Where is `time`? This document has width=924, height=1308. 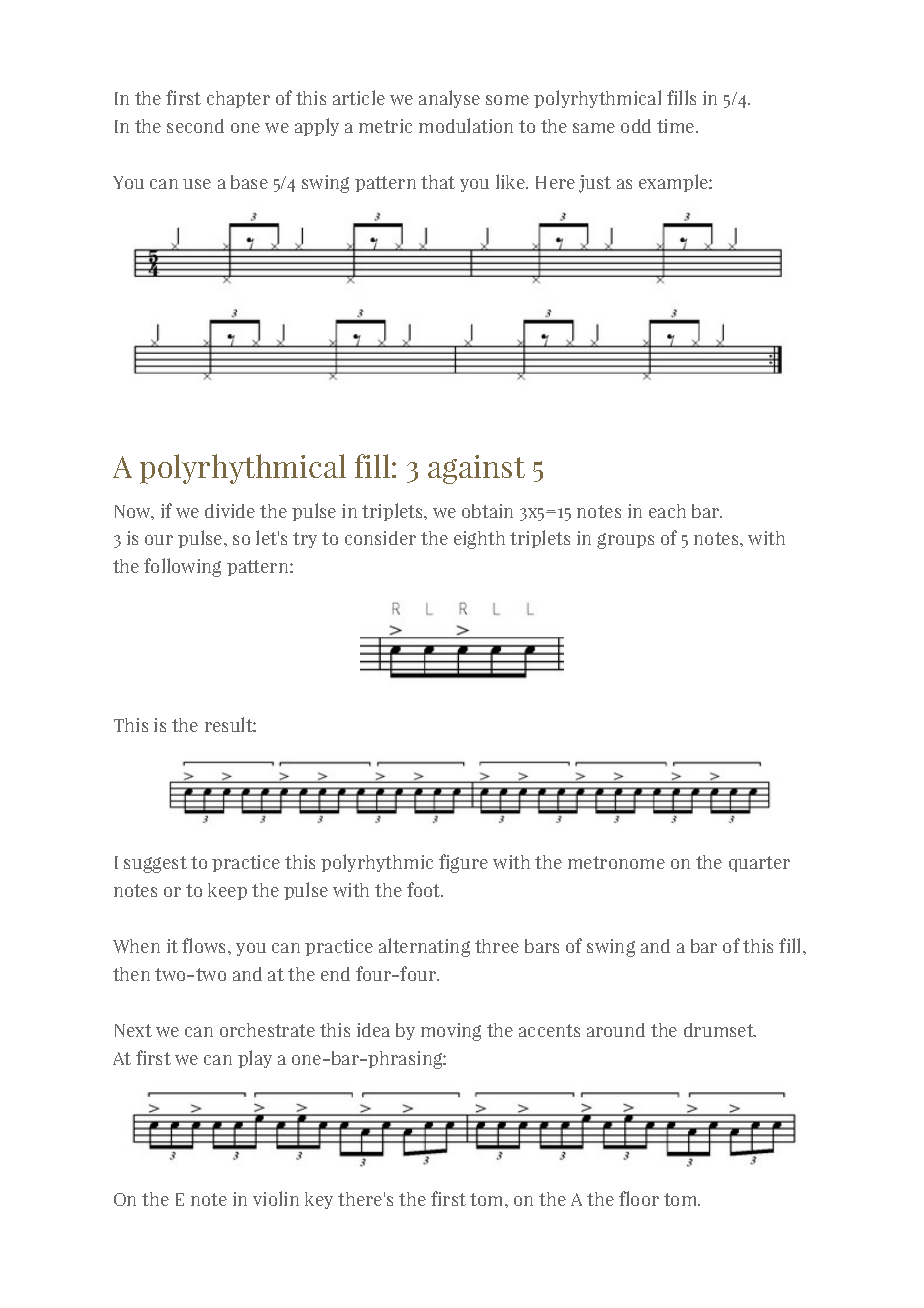
time is located at coordinates (677, 126).
